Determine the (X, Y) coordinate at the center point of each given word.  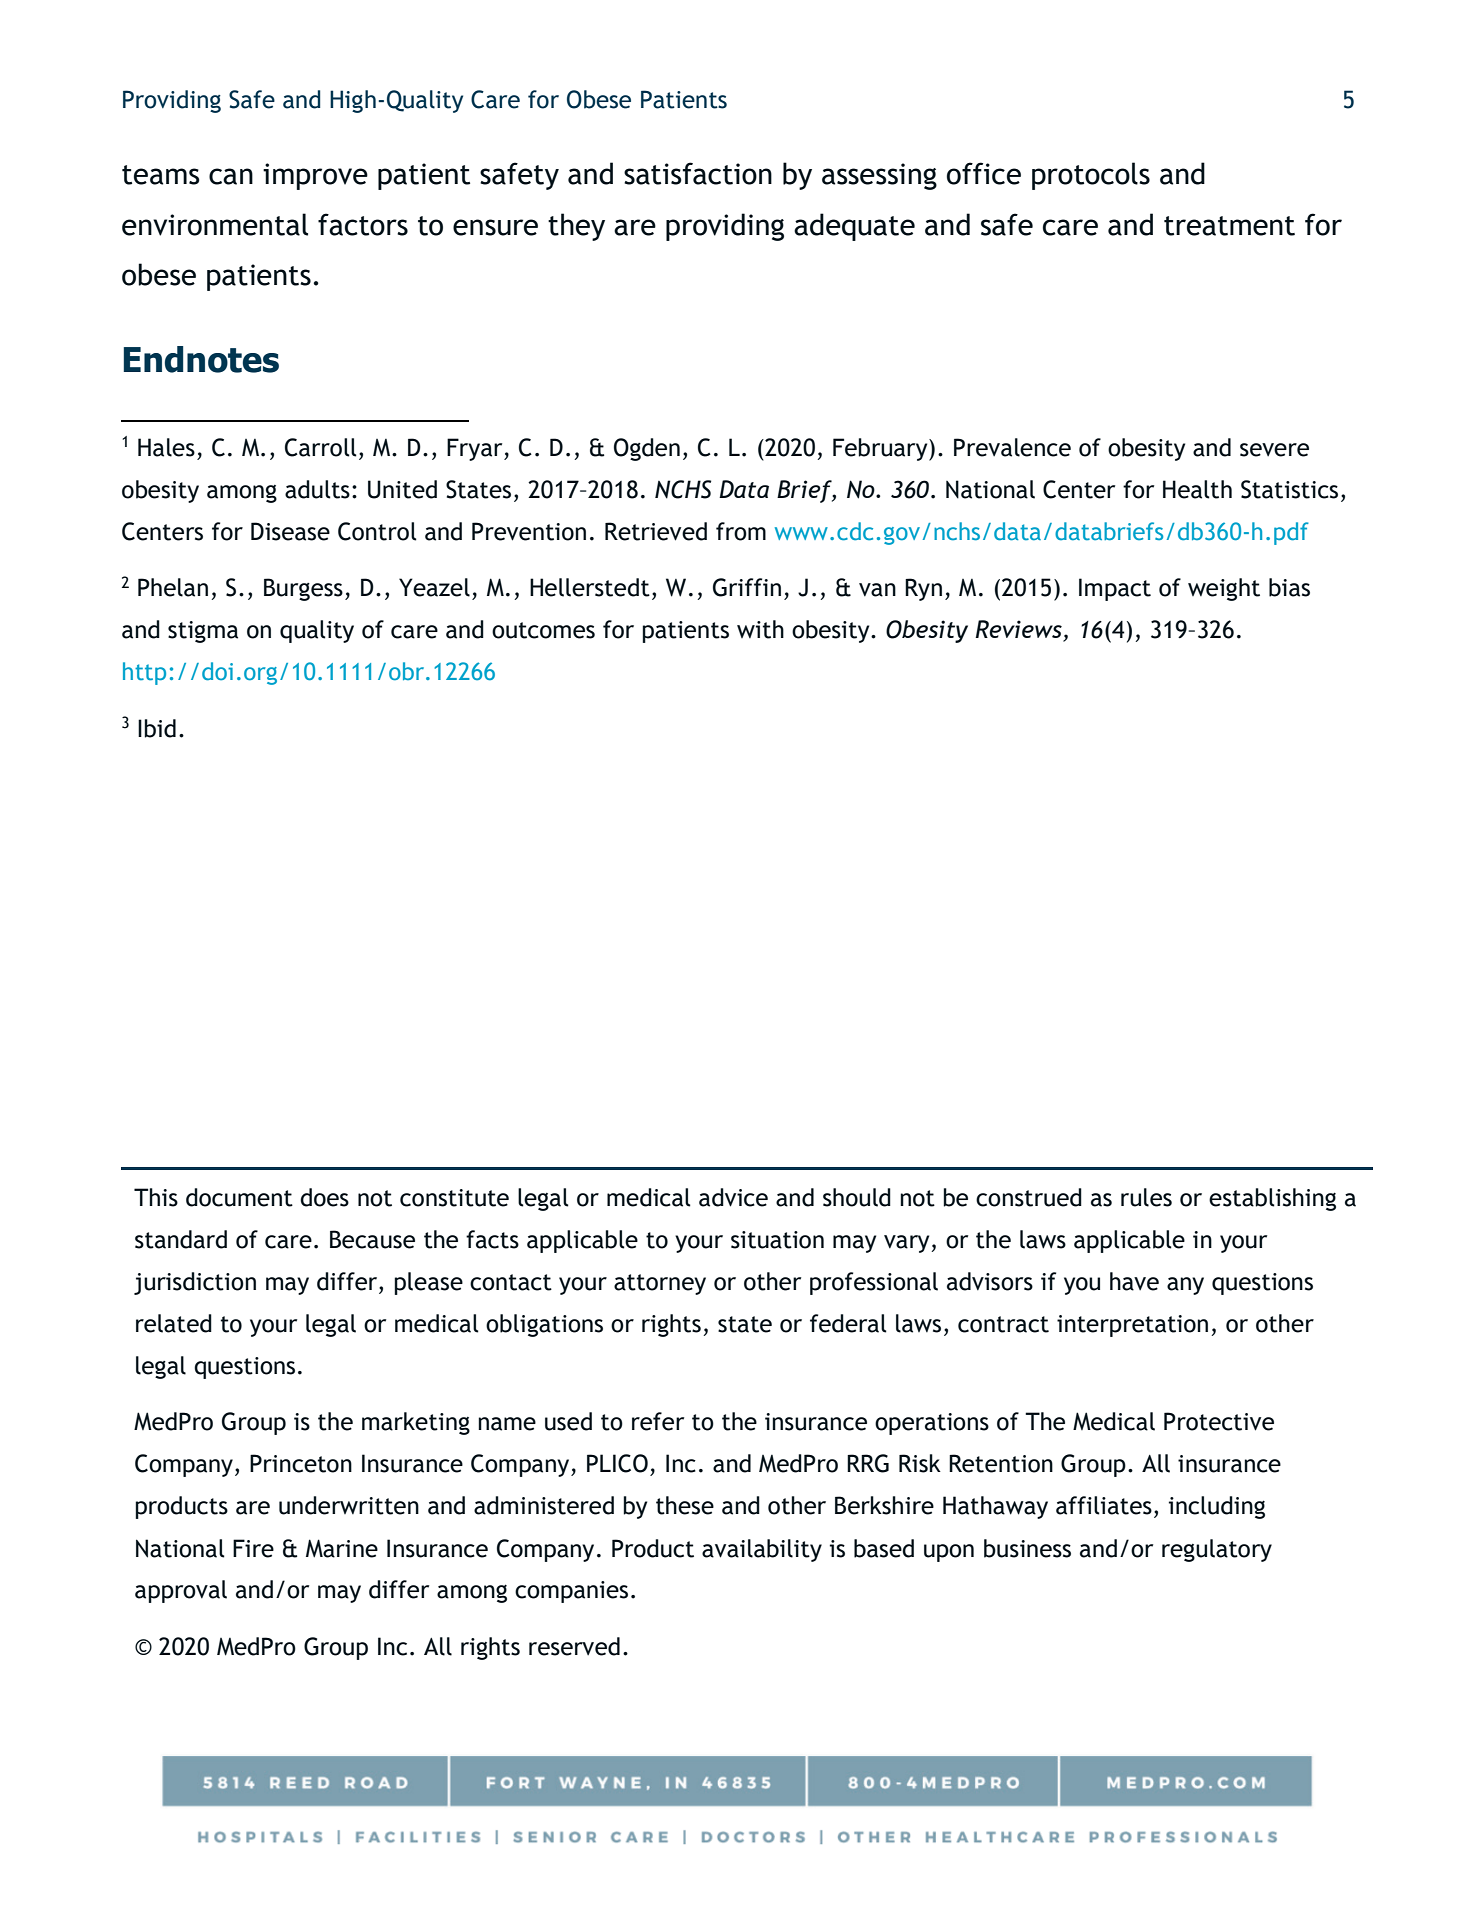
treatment (1229, 226)
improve (315, 176)
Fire (253, 1548)
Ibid (157, 728)
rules (1146, 1197)
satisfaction (698, 173)
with (760, 629)
